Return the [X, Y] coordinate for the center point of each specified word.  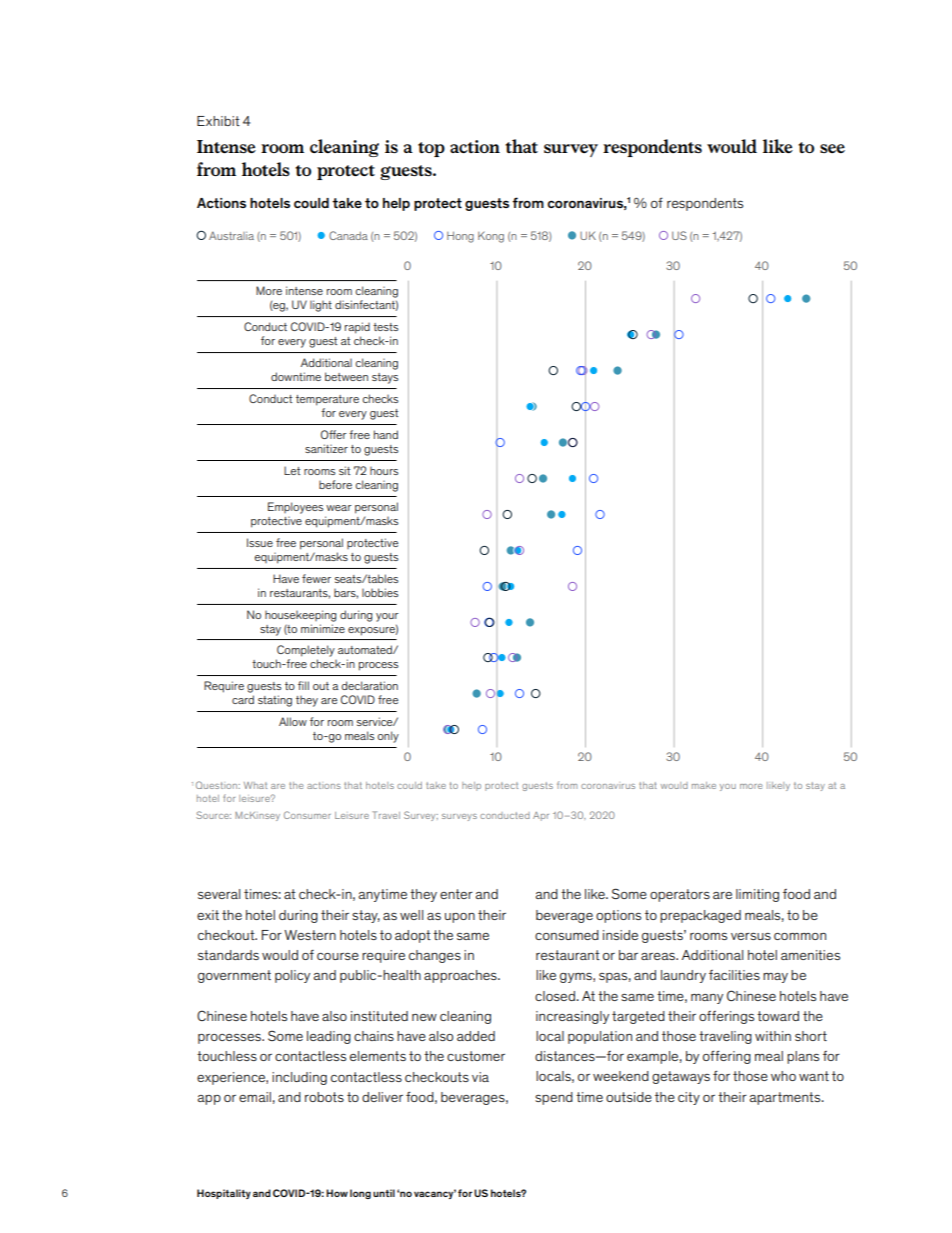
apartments [786, 1098]
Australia [231, 235]
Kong [491, 237]
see [832, 148]
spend [554, 1098]
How [337, 1193]
